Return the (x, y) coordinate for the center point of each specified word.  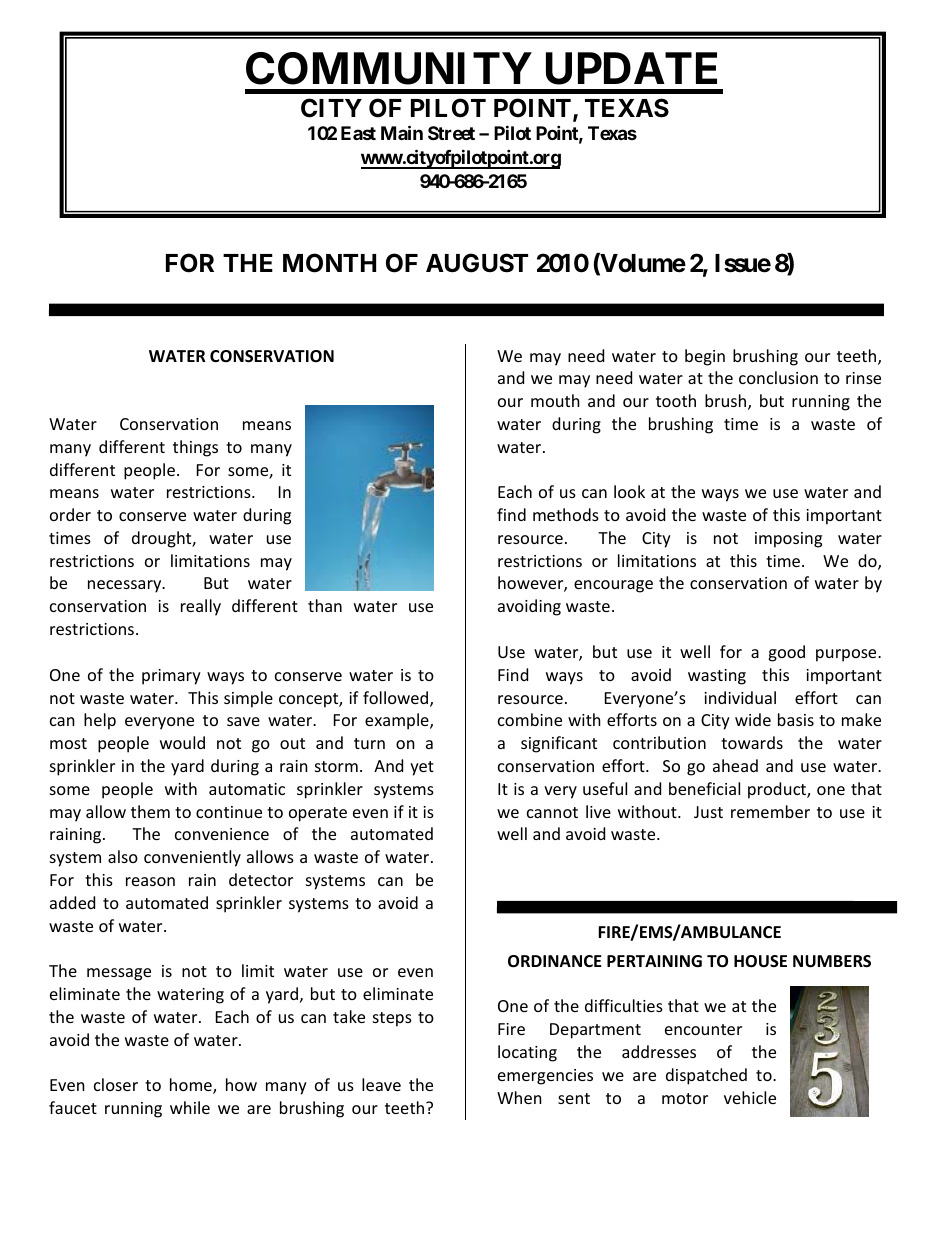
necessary (126, 586)
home (192, 1086)
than (325, 605)
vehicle (750, 1097)
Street (451, 133)
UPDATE (631, 68)
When (519, 1097)
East (358, 133)
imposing (788, 540)
